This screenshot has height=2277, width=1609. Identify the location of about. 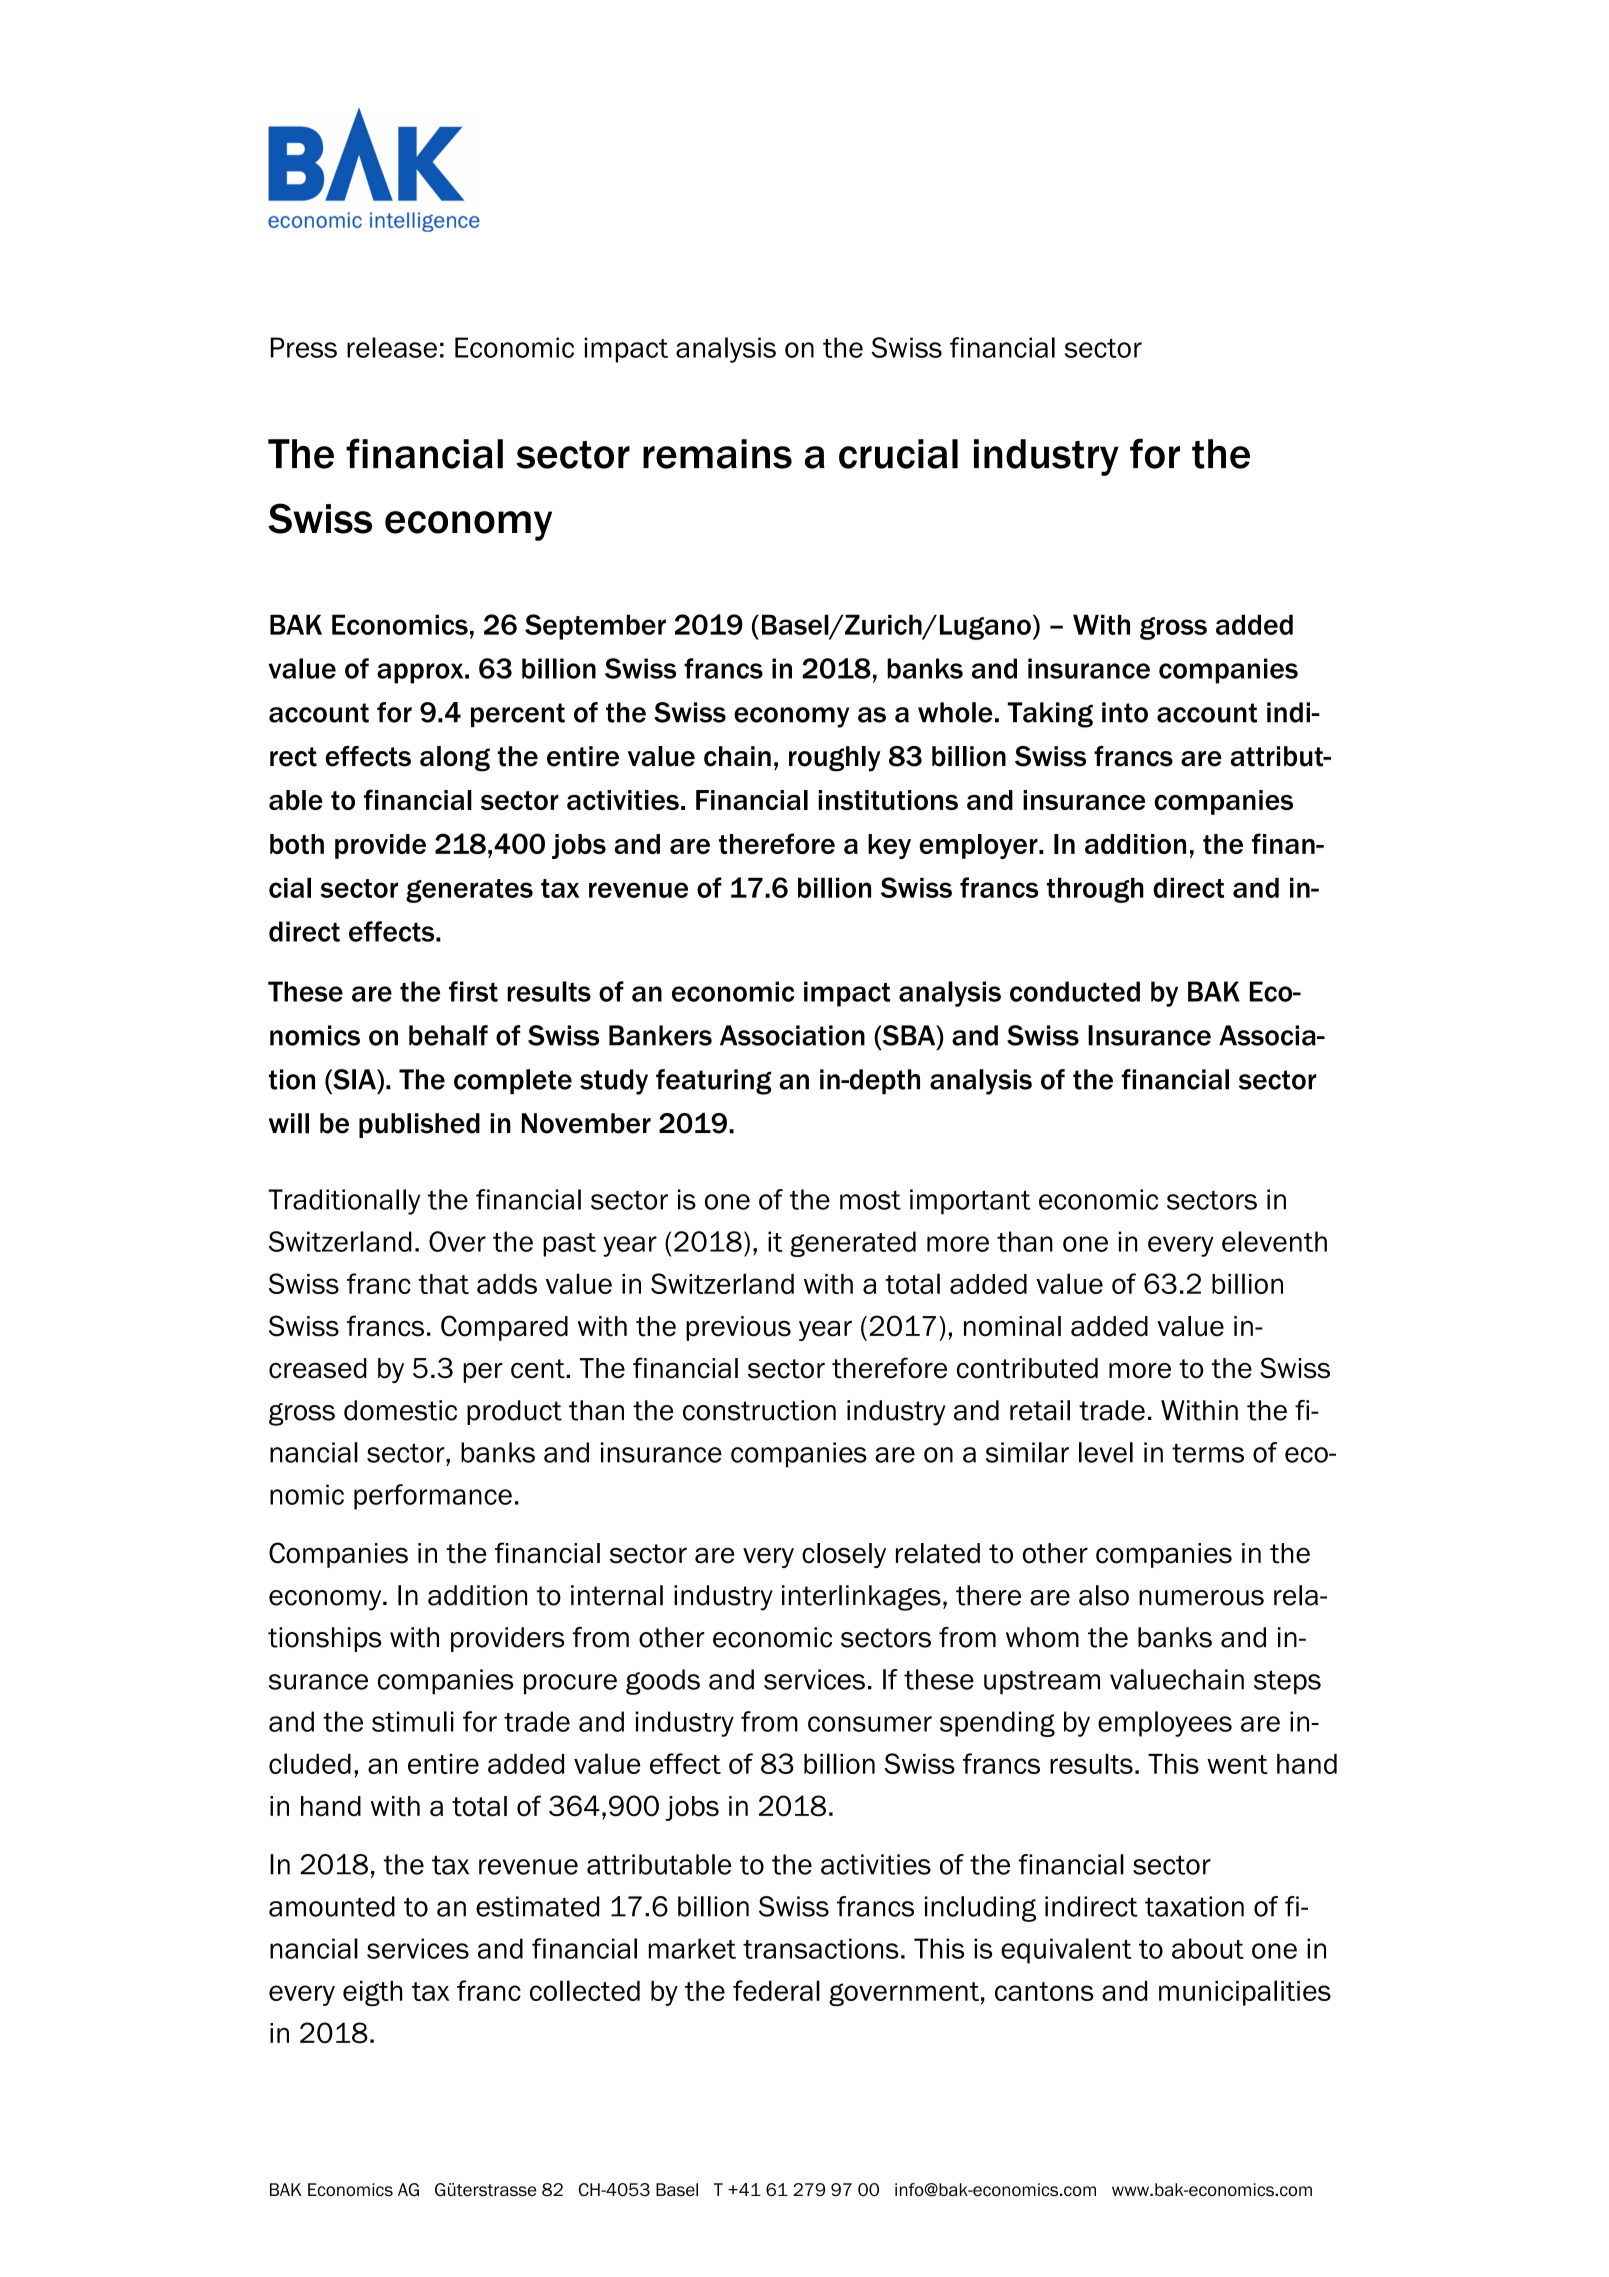
(1208, 1948).
